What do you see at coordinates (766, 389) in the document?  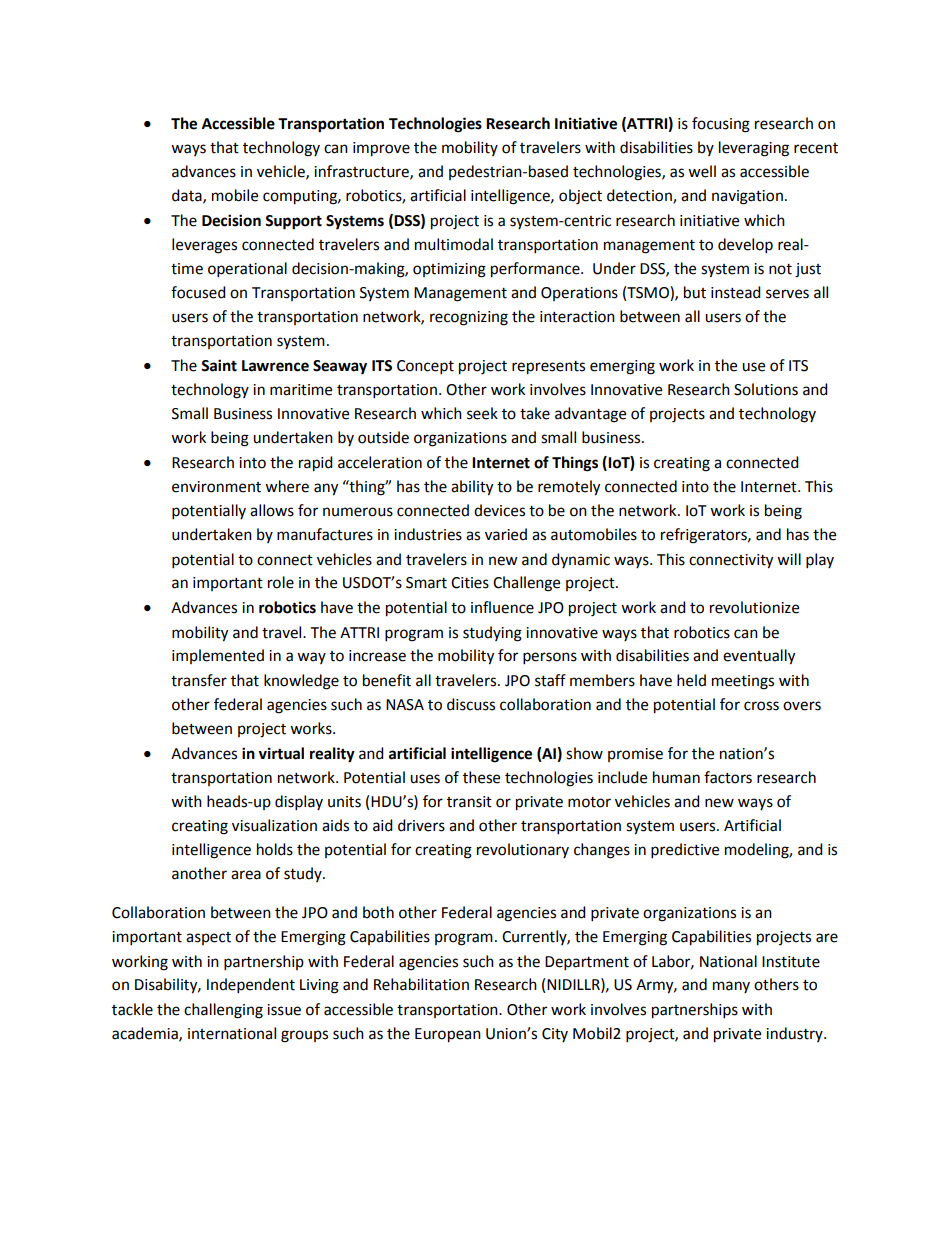 I see `Solutions` at bounding box center [766, 389].
